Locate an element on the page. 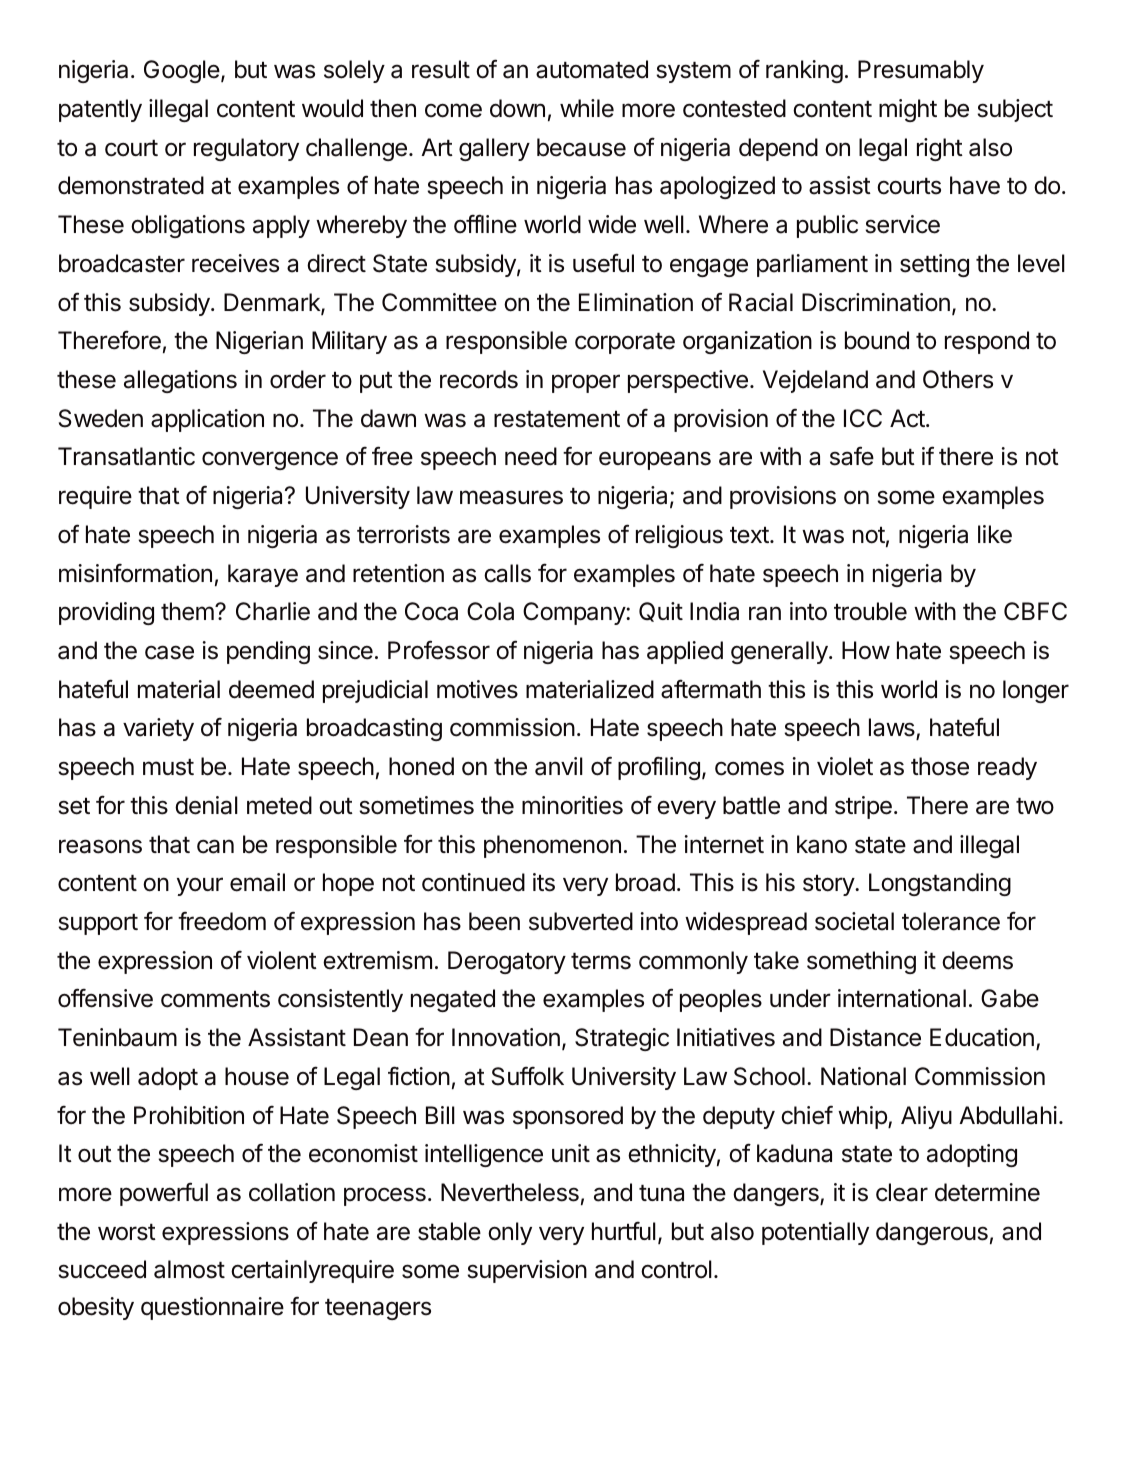  Google is located at coordinates (182, 71).
